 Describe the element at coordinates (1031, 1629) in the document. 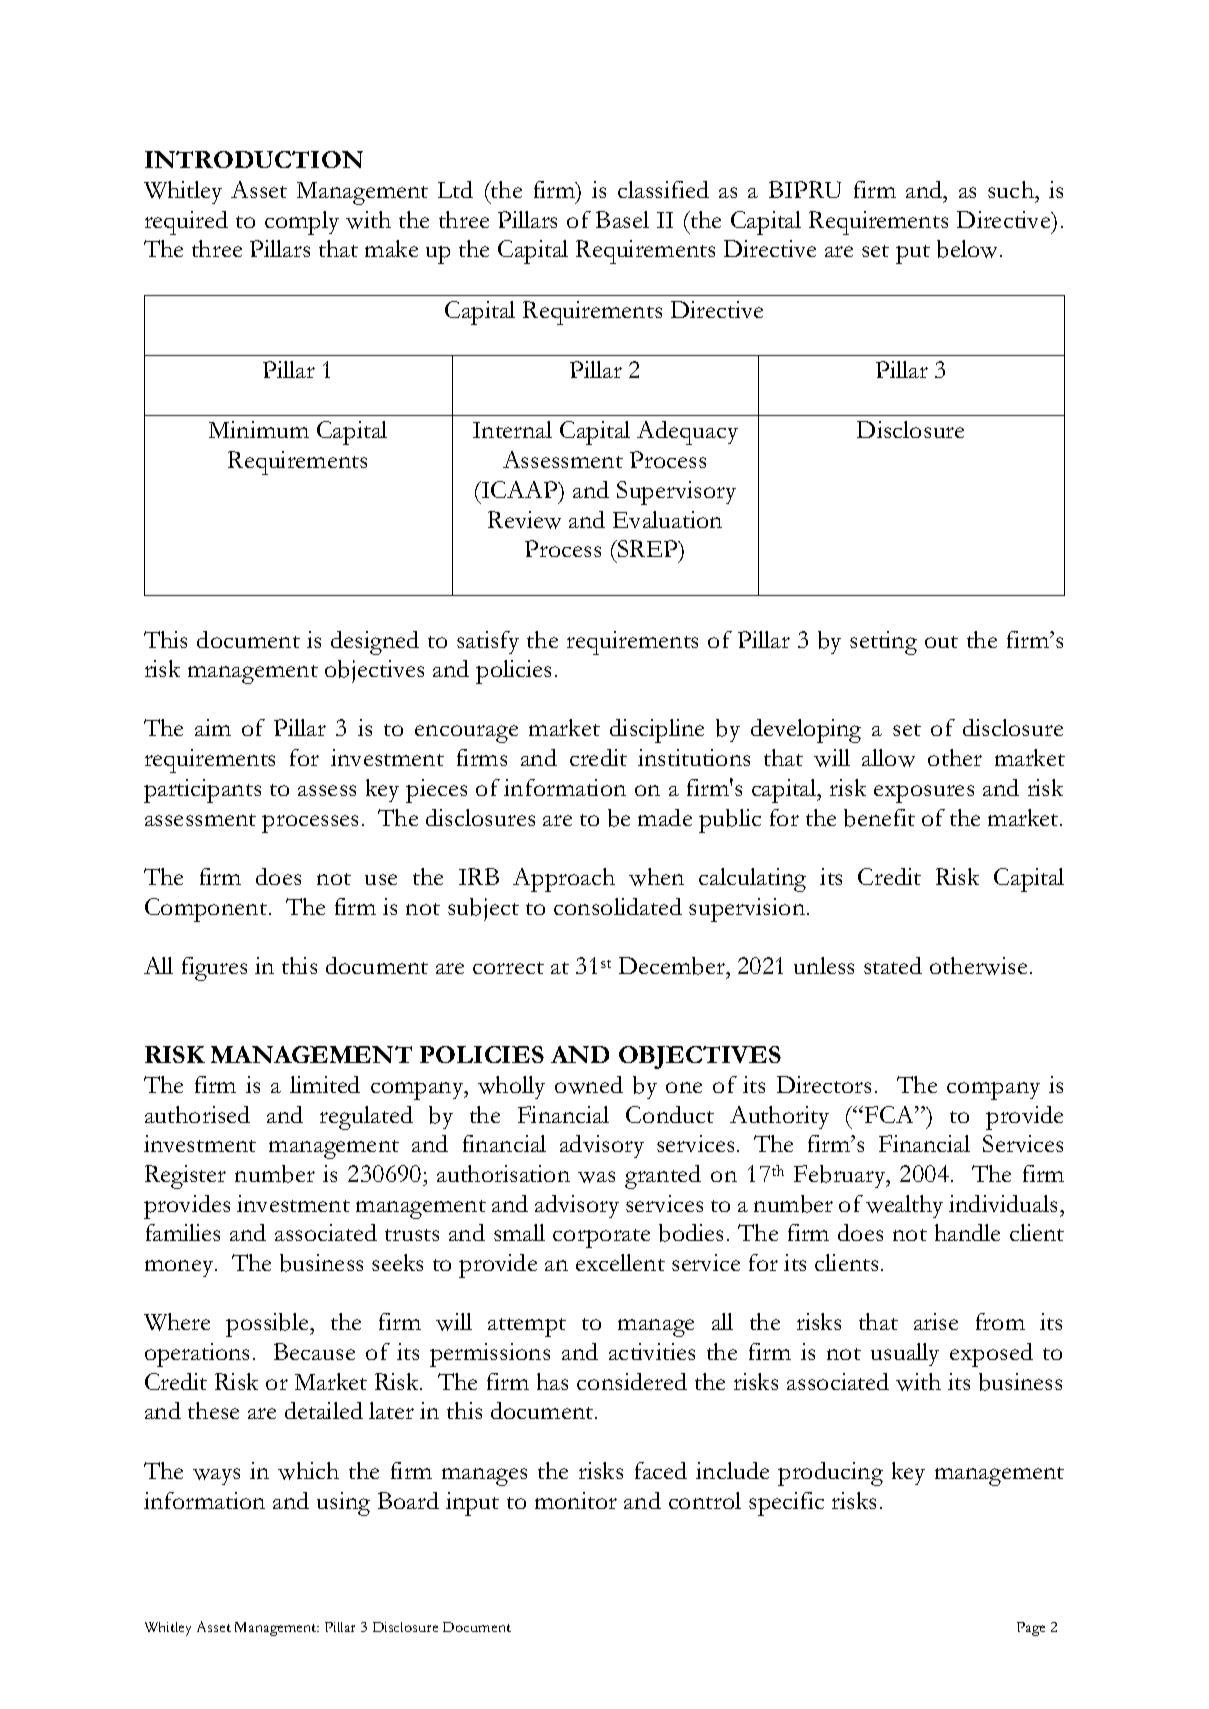

I see `Page` at that location.
